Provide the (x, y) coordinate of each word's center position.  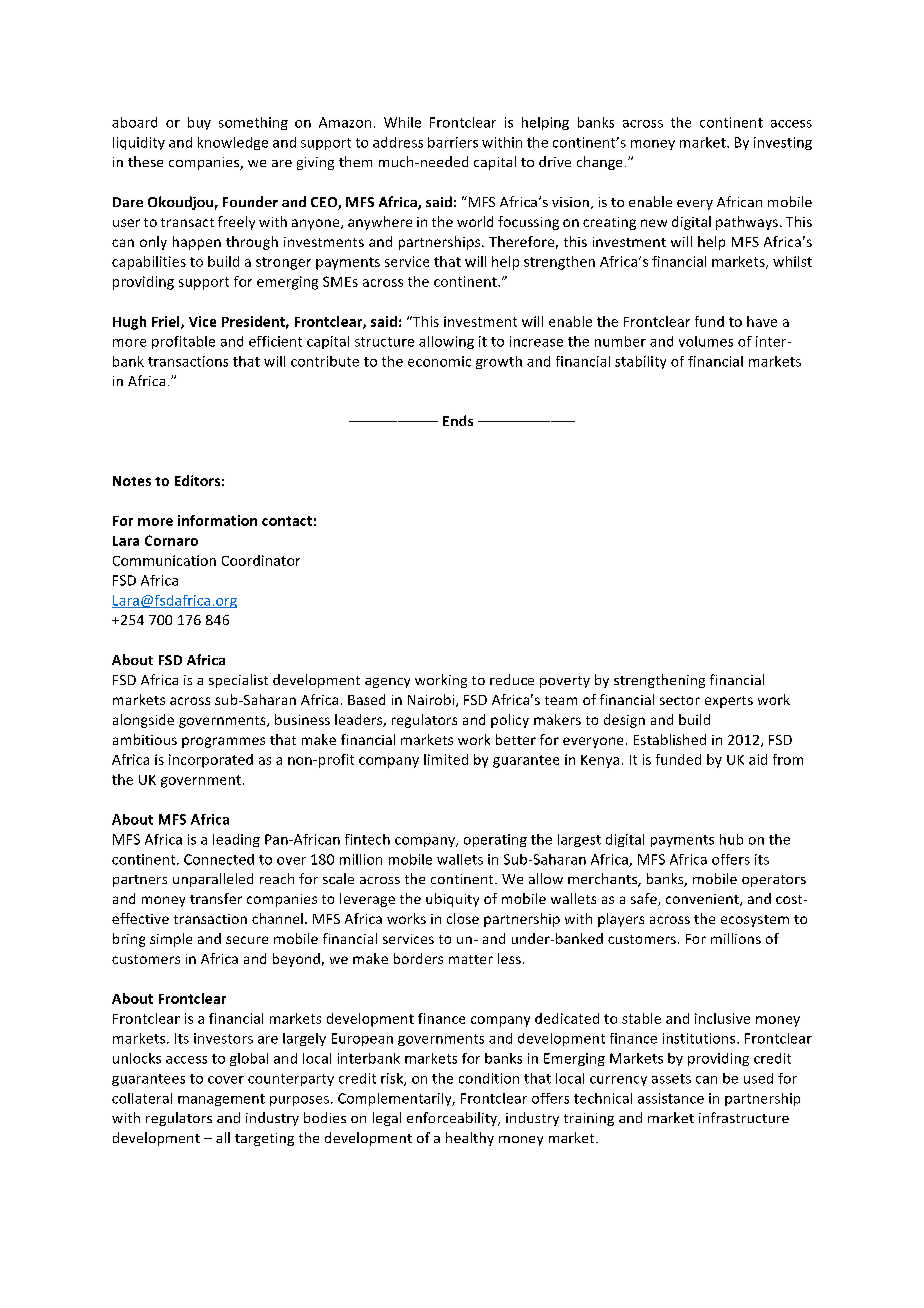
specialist (238, 681)
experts (729, 702)
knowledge (233, 143)
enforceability (453, 1119)
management (221, 1100)
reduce (512, 679)
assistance (671, 1098)
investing (783, 143)
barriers (453, 142)
